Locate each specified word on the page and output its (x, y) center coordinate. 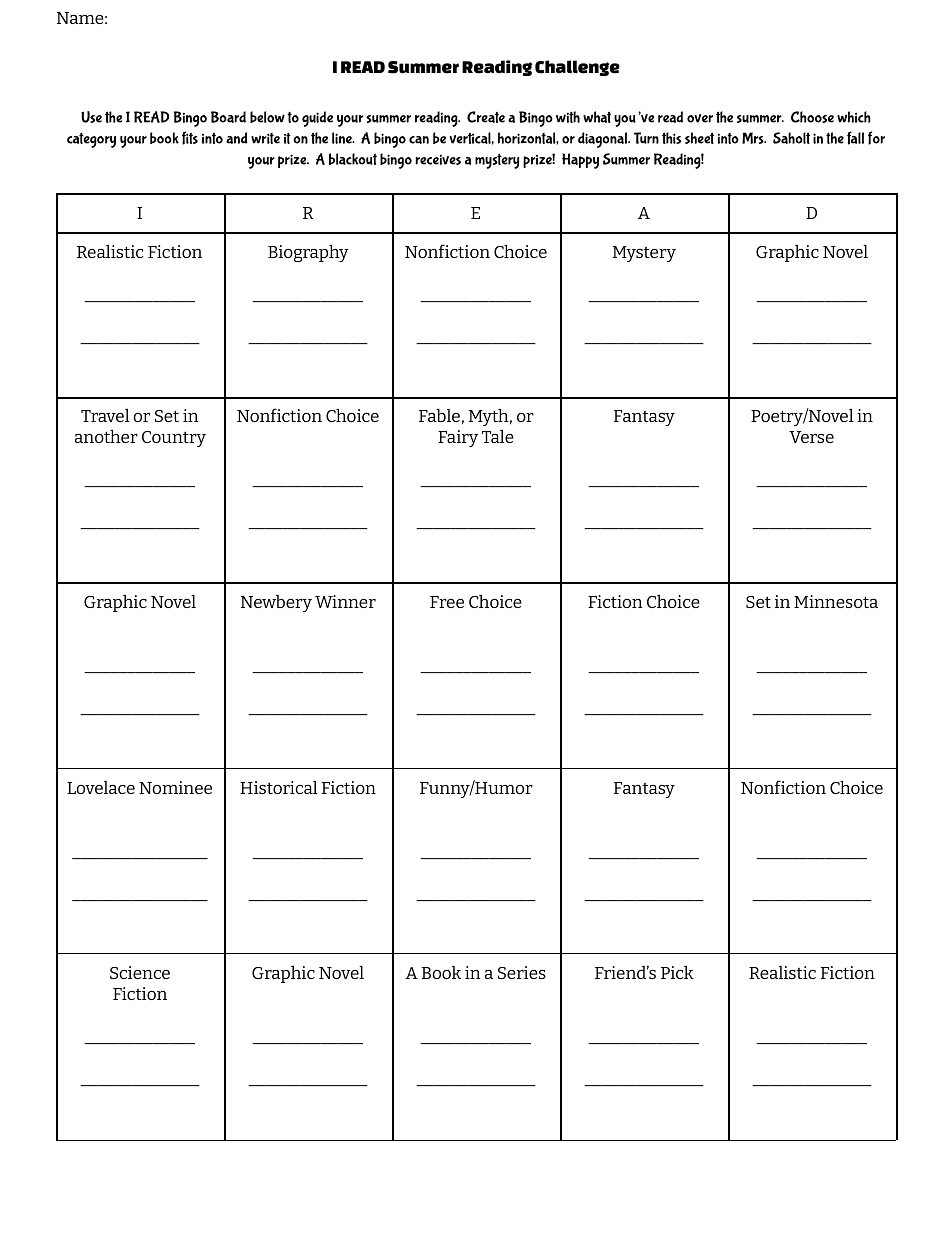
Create (486, 117)
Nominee (175, 787)
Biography (308, 253)
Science (140, 972)
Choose (812, 117)
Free (447, 602)
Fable (439, 415)
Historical (278, 787)
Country (174, 439)
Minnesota (836, 601)
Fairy (458, 438)
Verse (811, 437)
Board (228, 117)
